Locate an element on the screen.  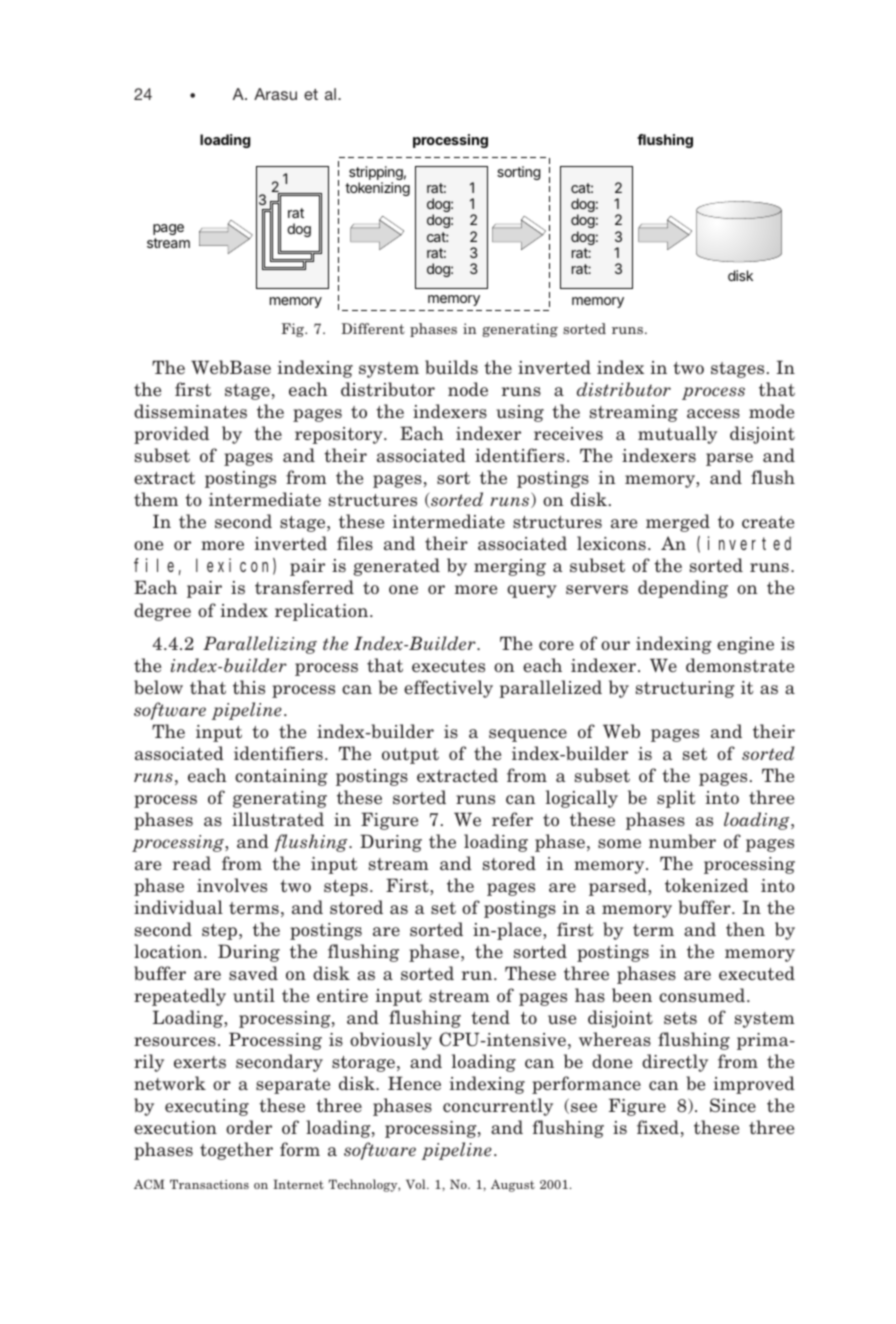
access is located at coordinates (713, 414).
